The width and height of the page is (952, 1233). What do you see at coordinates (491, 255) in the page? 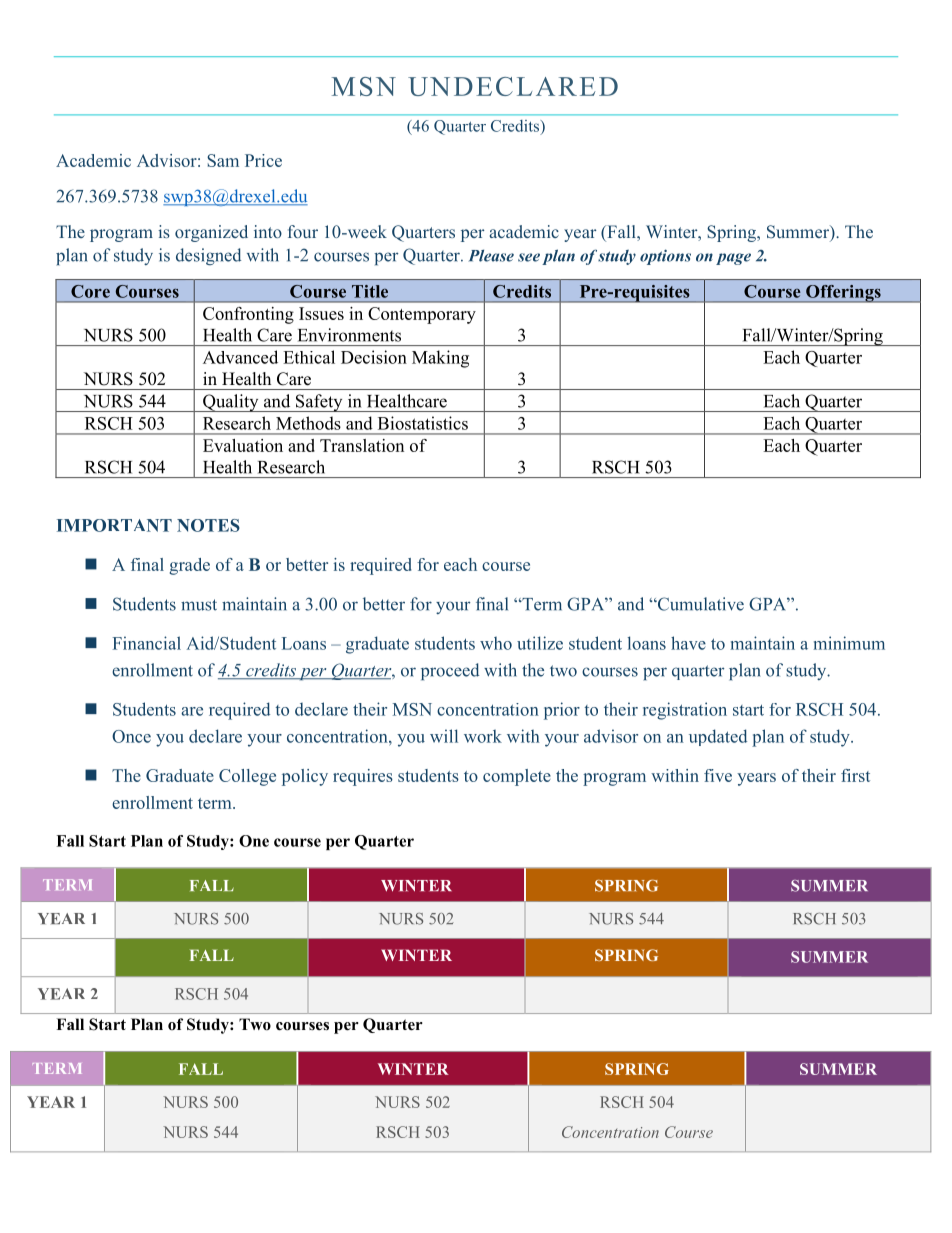
I see `Please` at bounding box center [491, 255].
